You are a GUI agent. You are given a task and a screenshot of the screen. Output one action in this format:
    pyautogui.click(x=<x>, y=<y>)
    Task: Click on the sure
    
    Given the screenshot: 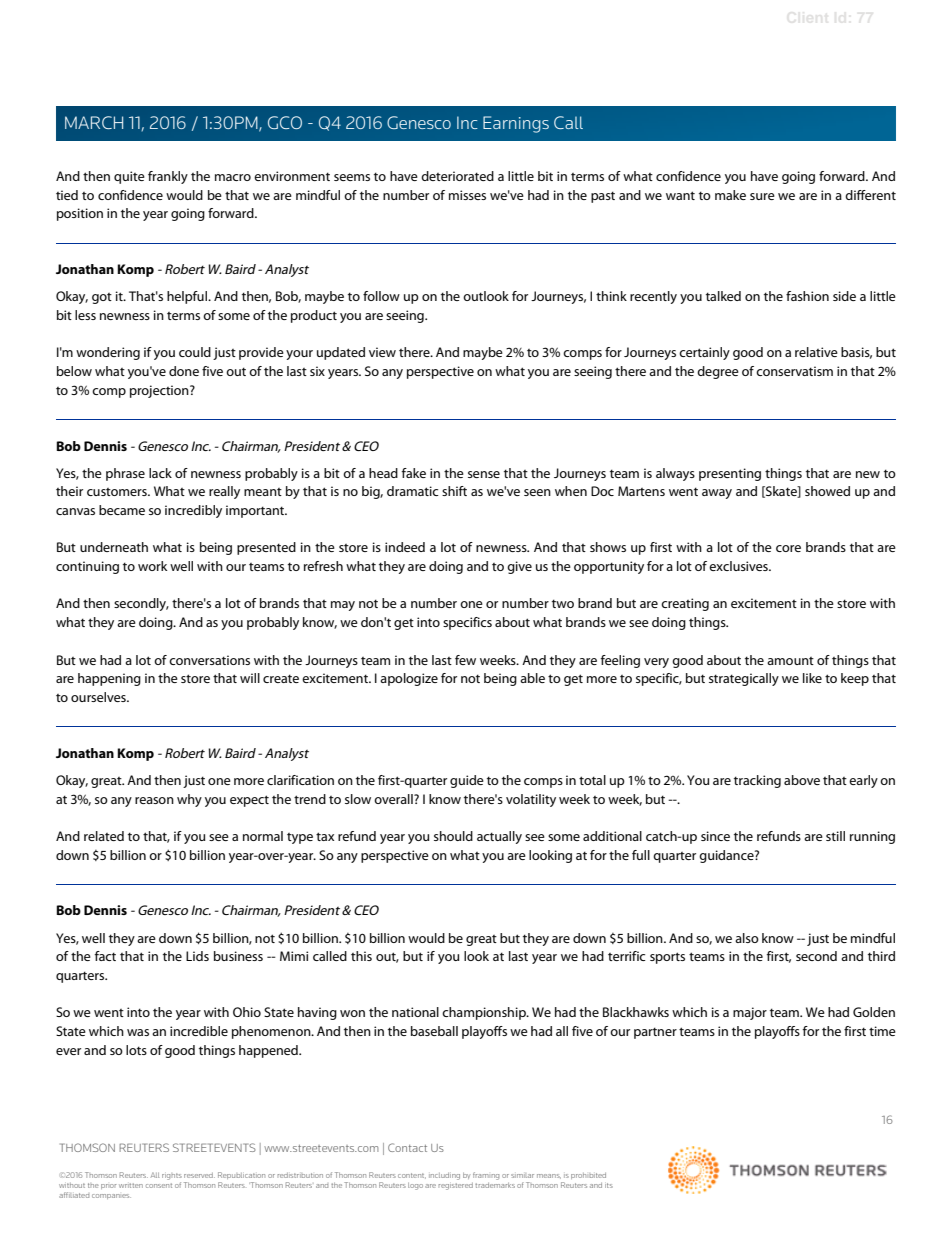 What is the action you would take?
    pyautogui.click(x=762, y=196)
